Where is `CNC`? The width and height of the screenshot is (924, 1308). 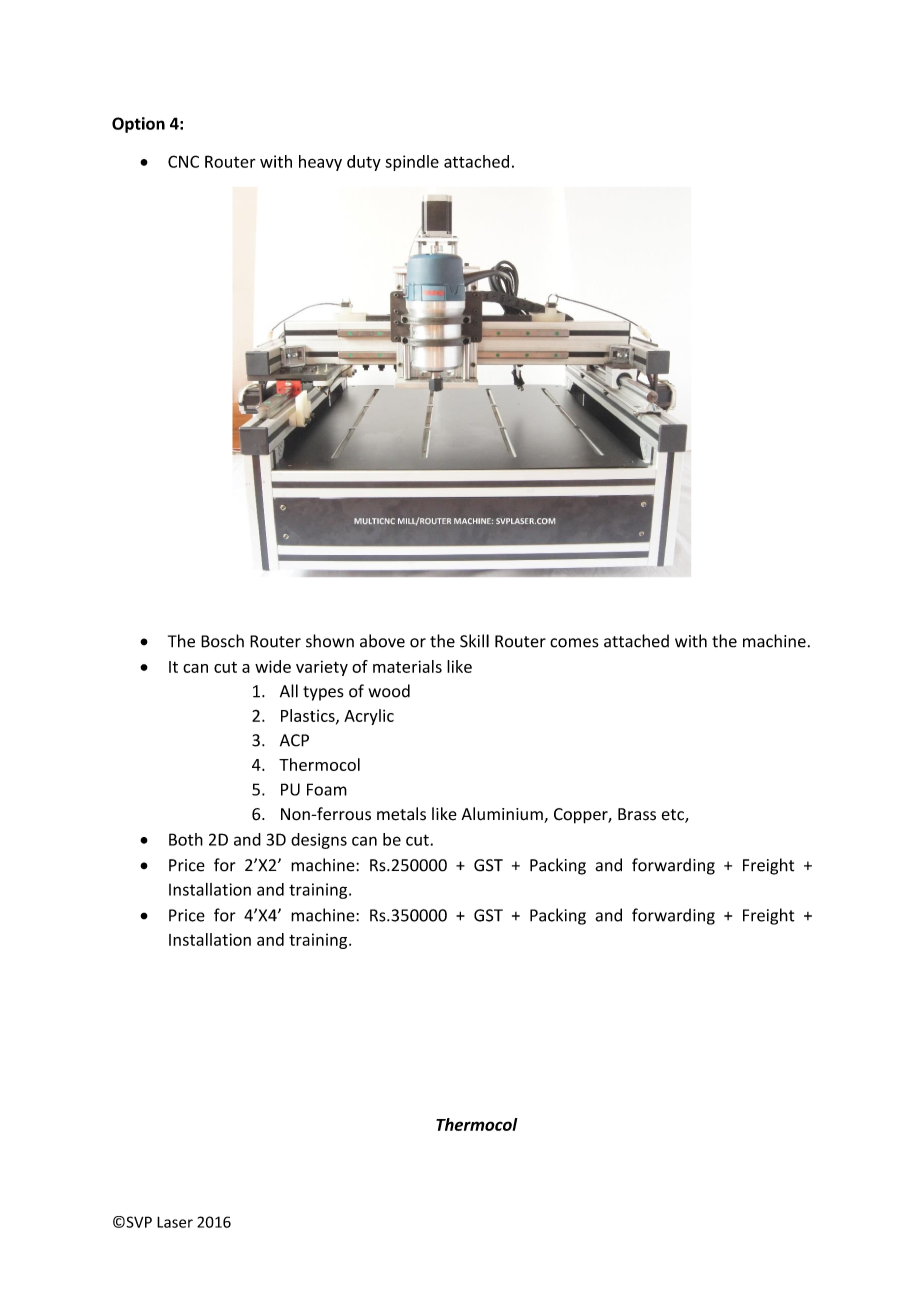
CNC is located at coordinates (183, 161).
